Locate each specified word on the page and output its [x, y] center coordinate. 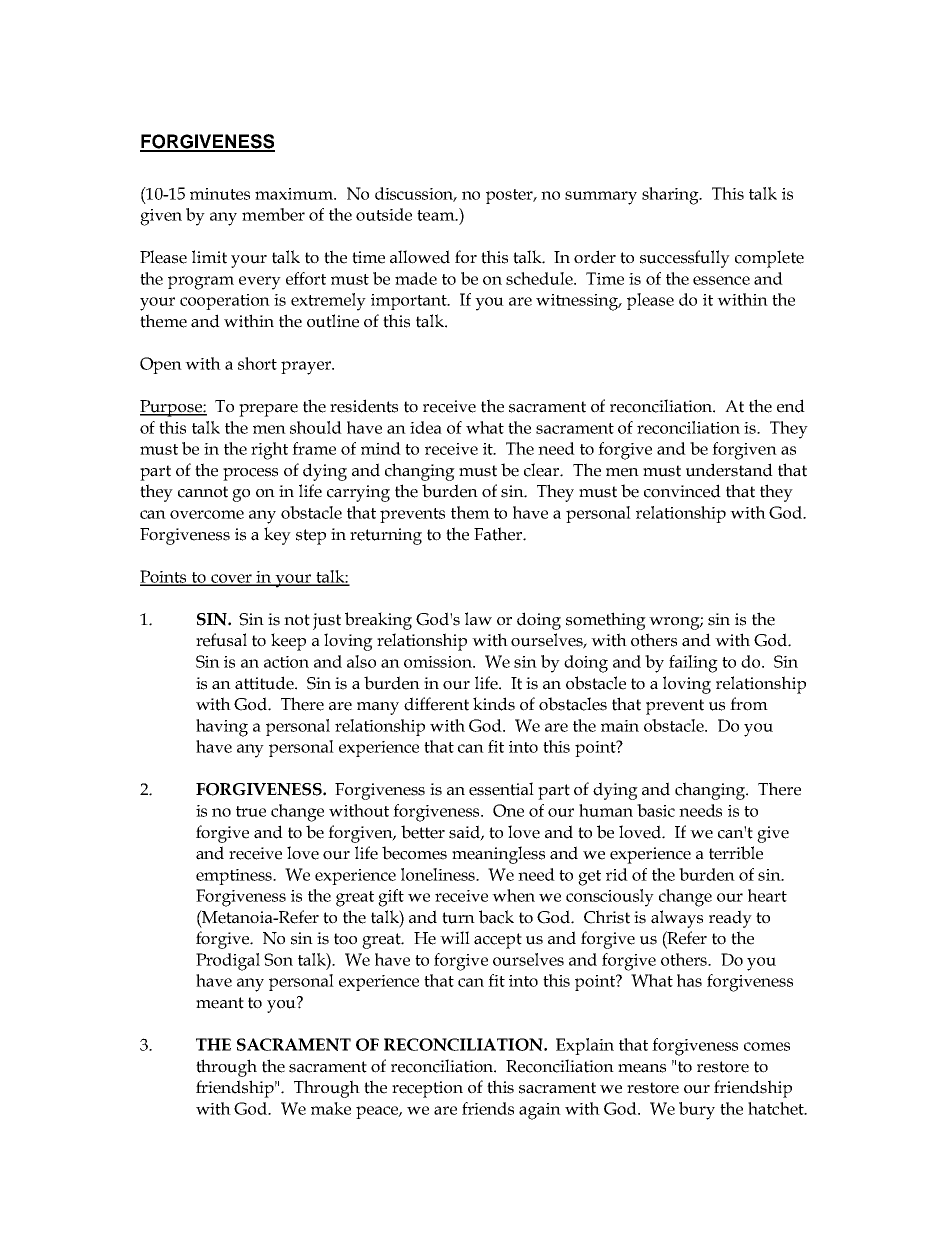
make [331, 1108]
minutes [220, 194]
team [437, 215]
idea [426, 427]
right [269, 451]
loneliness [439, 874]
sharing [672, 196]
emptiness [235, 877]
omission [439, 662]
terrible [736, 853]
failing [693, 664]
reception [427, 1089]
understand [729, 470]
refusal [221, 640]
